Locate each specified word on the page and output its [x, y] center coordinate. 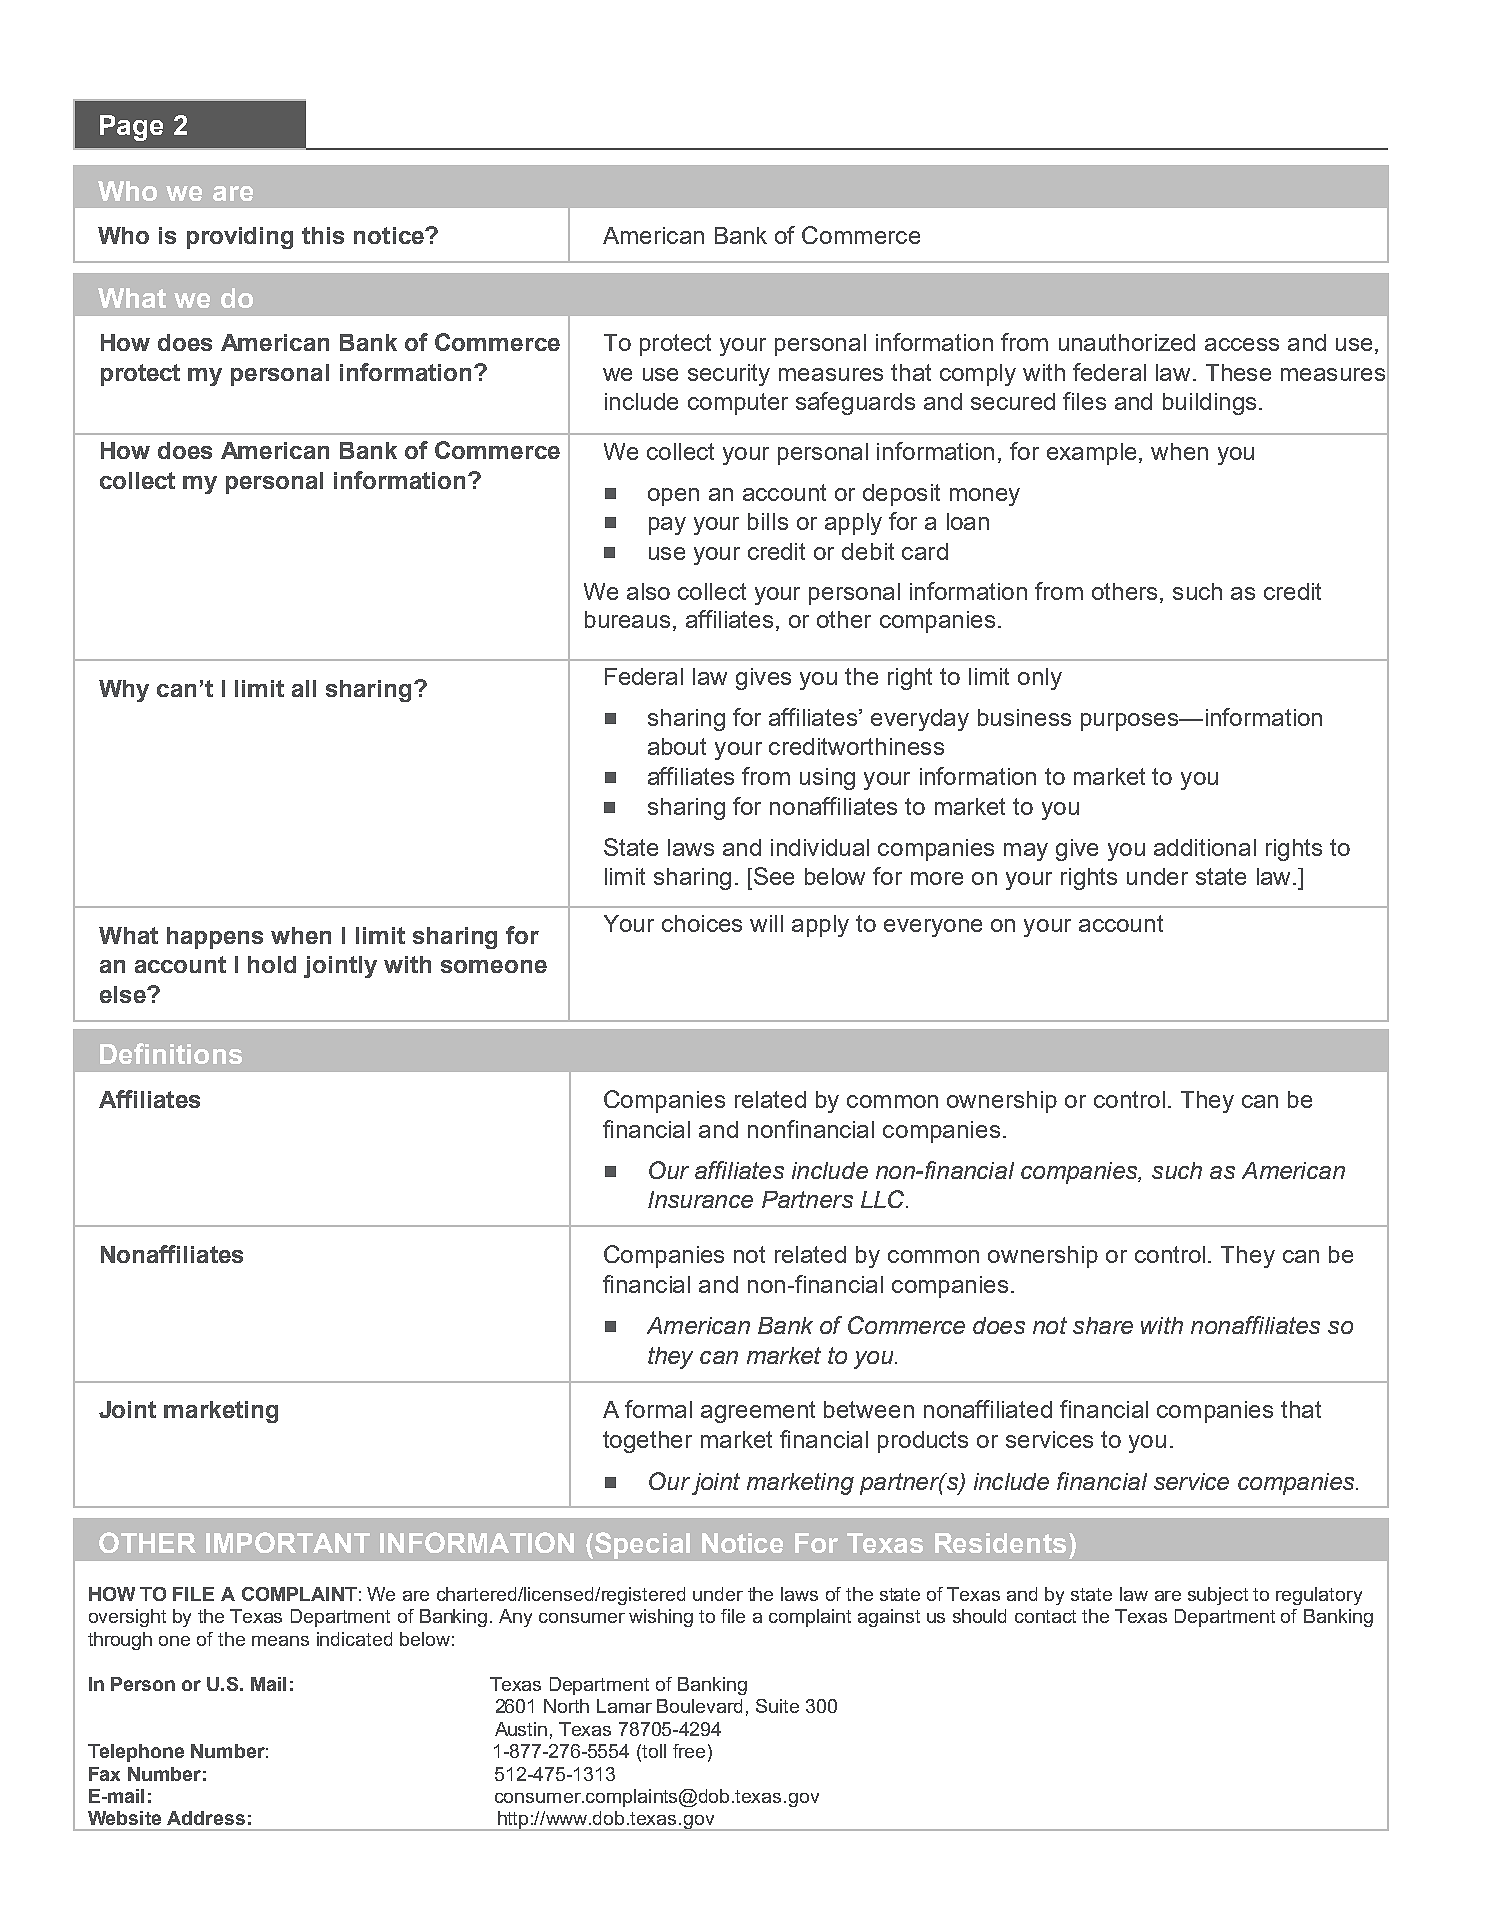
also [648, 591]
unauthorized [1127, 342]
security [729, 375]
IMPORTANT [288, 1542]
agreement [758, 1412]
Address [206, 1818]
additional [1205, 847]
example [1091, 454]
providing [240, 238]
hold [272, 964]
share [1103, 1325]
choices [702, 923]
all [304, 688]
